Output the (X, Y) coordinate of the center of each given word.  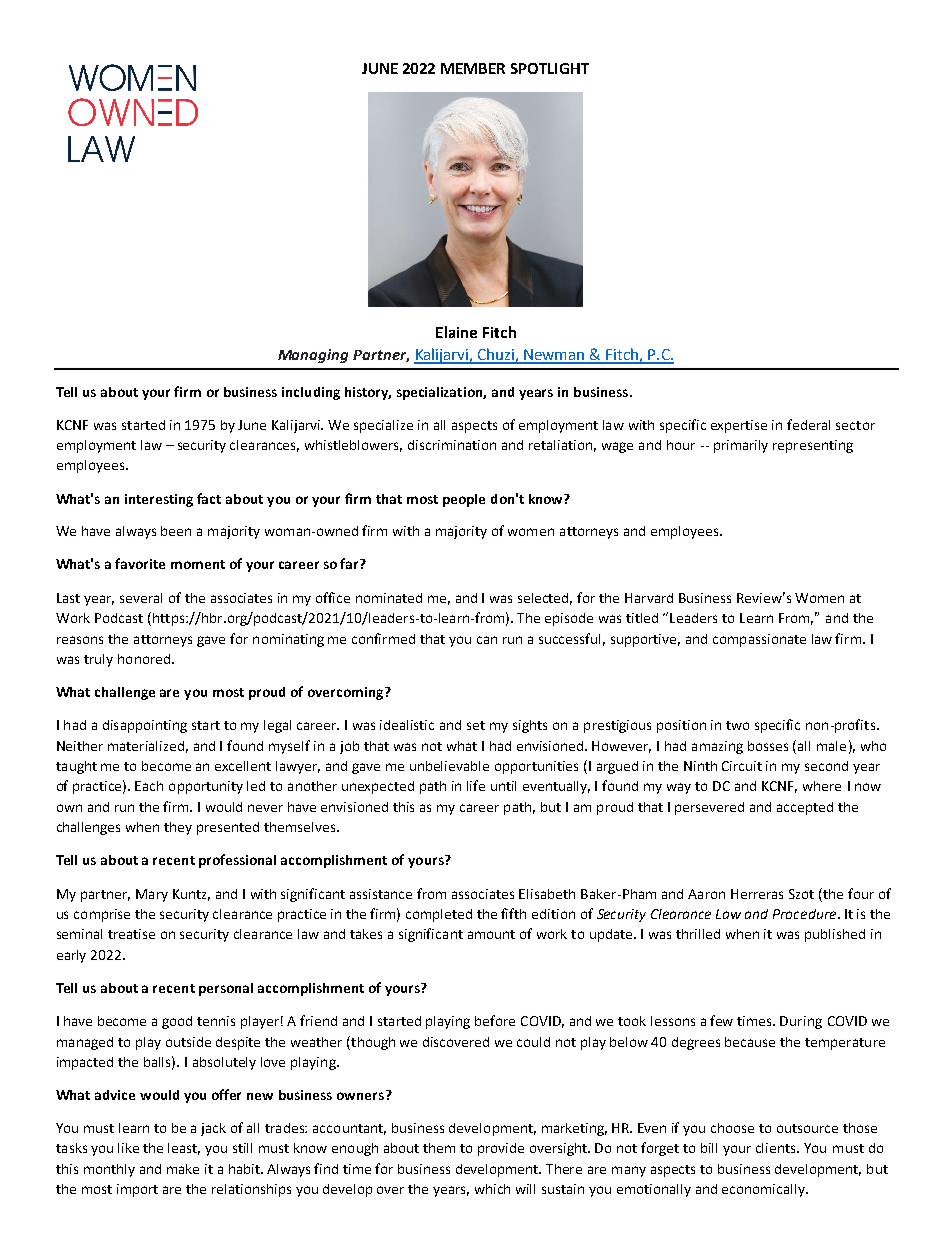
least (184, 1149)
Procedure (806, 914)
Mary (152, 895)
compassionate (759, 640)
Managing (313, 356)
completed (439, 915)
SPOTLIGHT (550, 68)
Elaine (456, 332)
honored (144, 659)
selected (545, 599)
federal (808, 424)
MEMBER (473, 68)
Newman (555, 356)
